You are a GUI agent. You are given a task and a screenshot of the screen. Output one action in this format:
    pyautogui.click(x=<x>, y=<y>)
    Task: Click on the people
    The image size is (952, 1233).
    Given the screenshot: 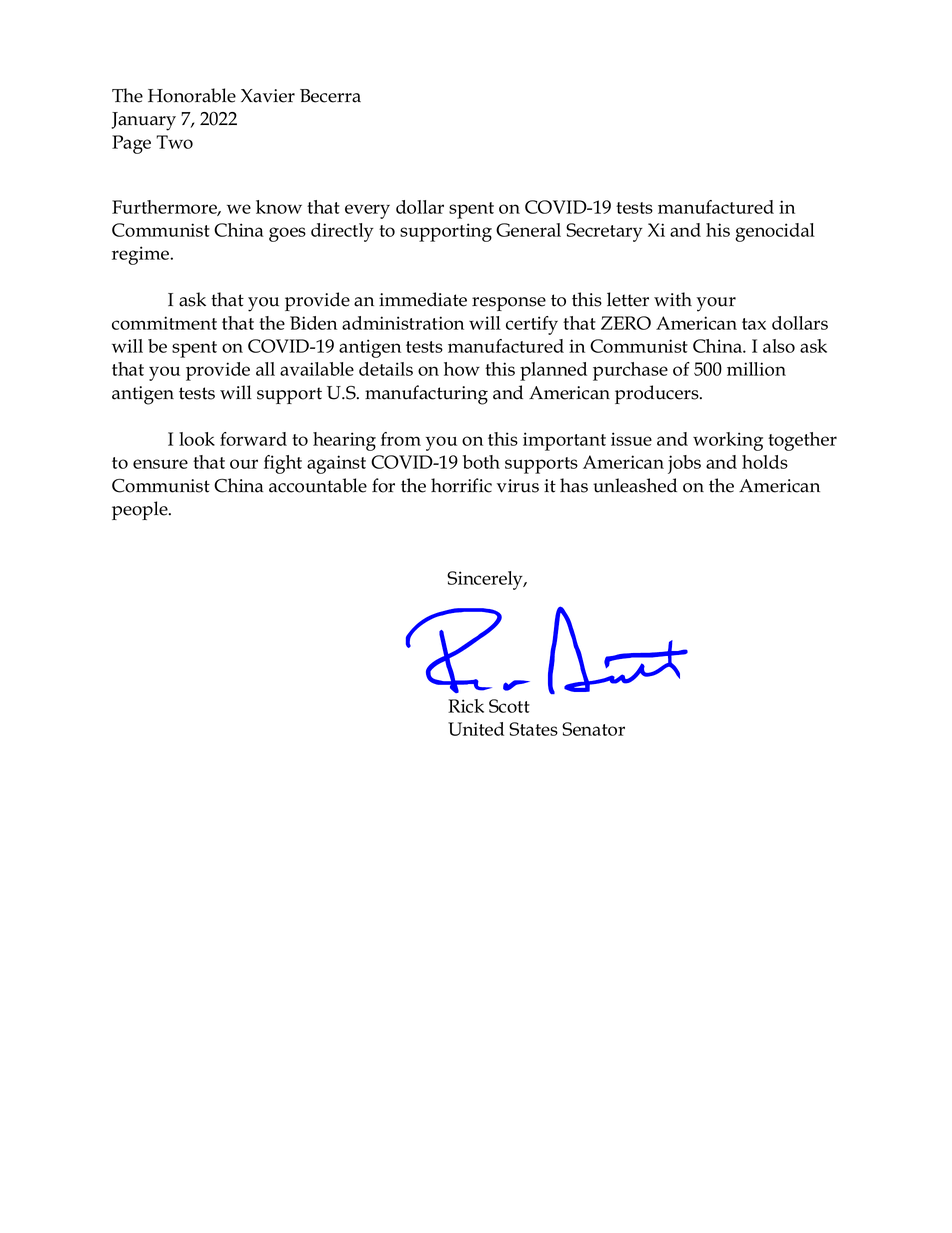 What is the action you would take?
    pyautogui.click(x=141, y=510)
